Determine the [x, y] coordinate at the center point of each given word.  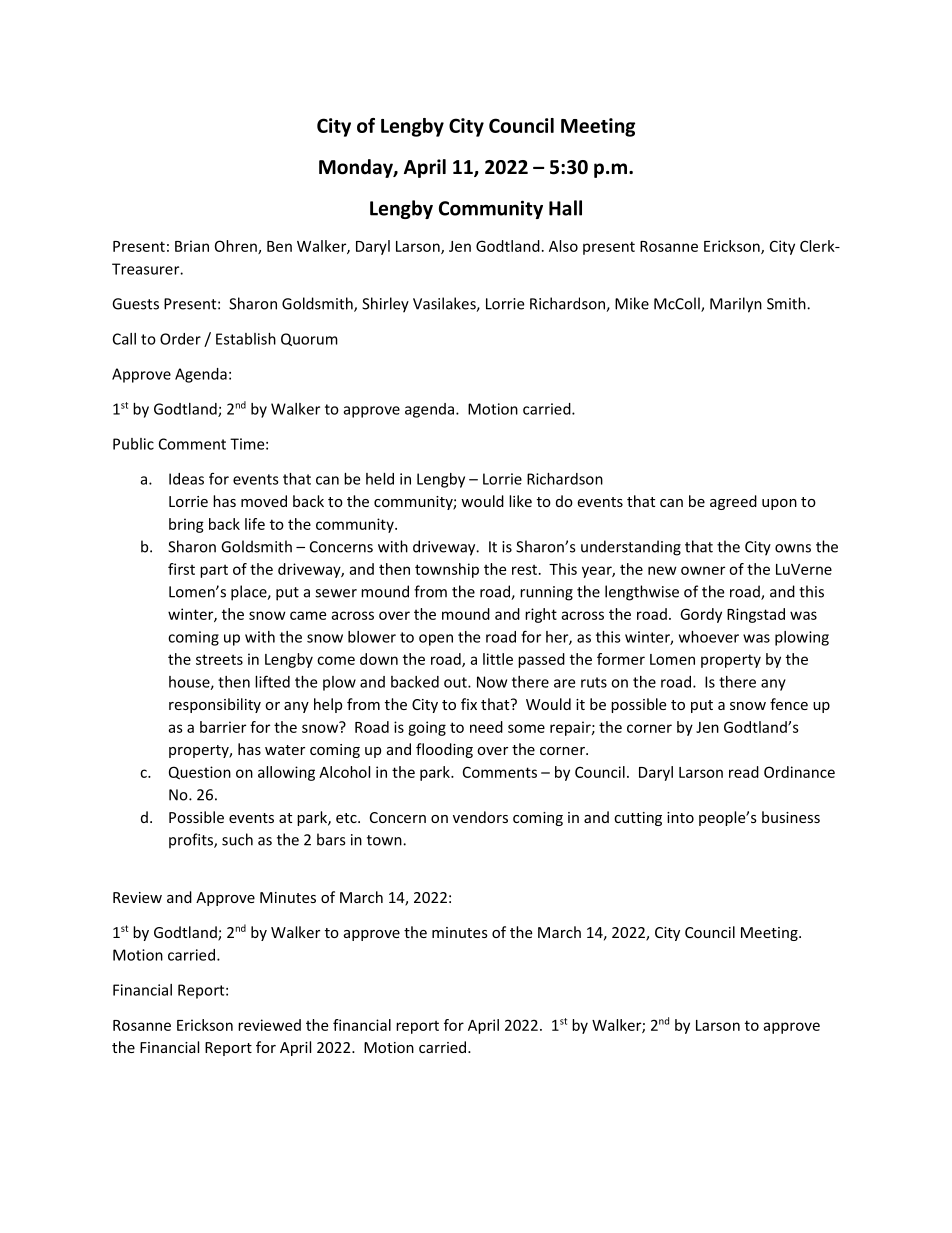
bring [186, 525]
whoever [709, 637]
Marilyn [736, 305]
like [520, 501]
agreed [733, 502]
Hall [565, 208]
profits [192, 841]
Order [180, 339]
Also [563, 246]
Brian [192, 246]
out [456, 682]
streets [219, 659]
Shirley [385, 305]
